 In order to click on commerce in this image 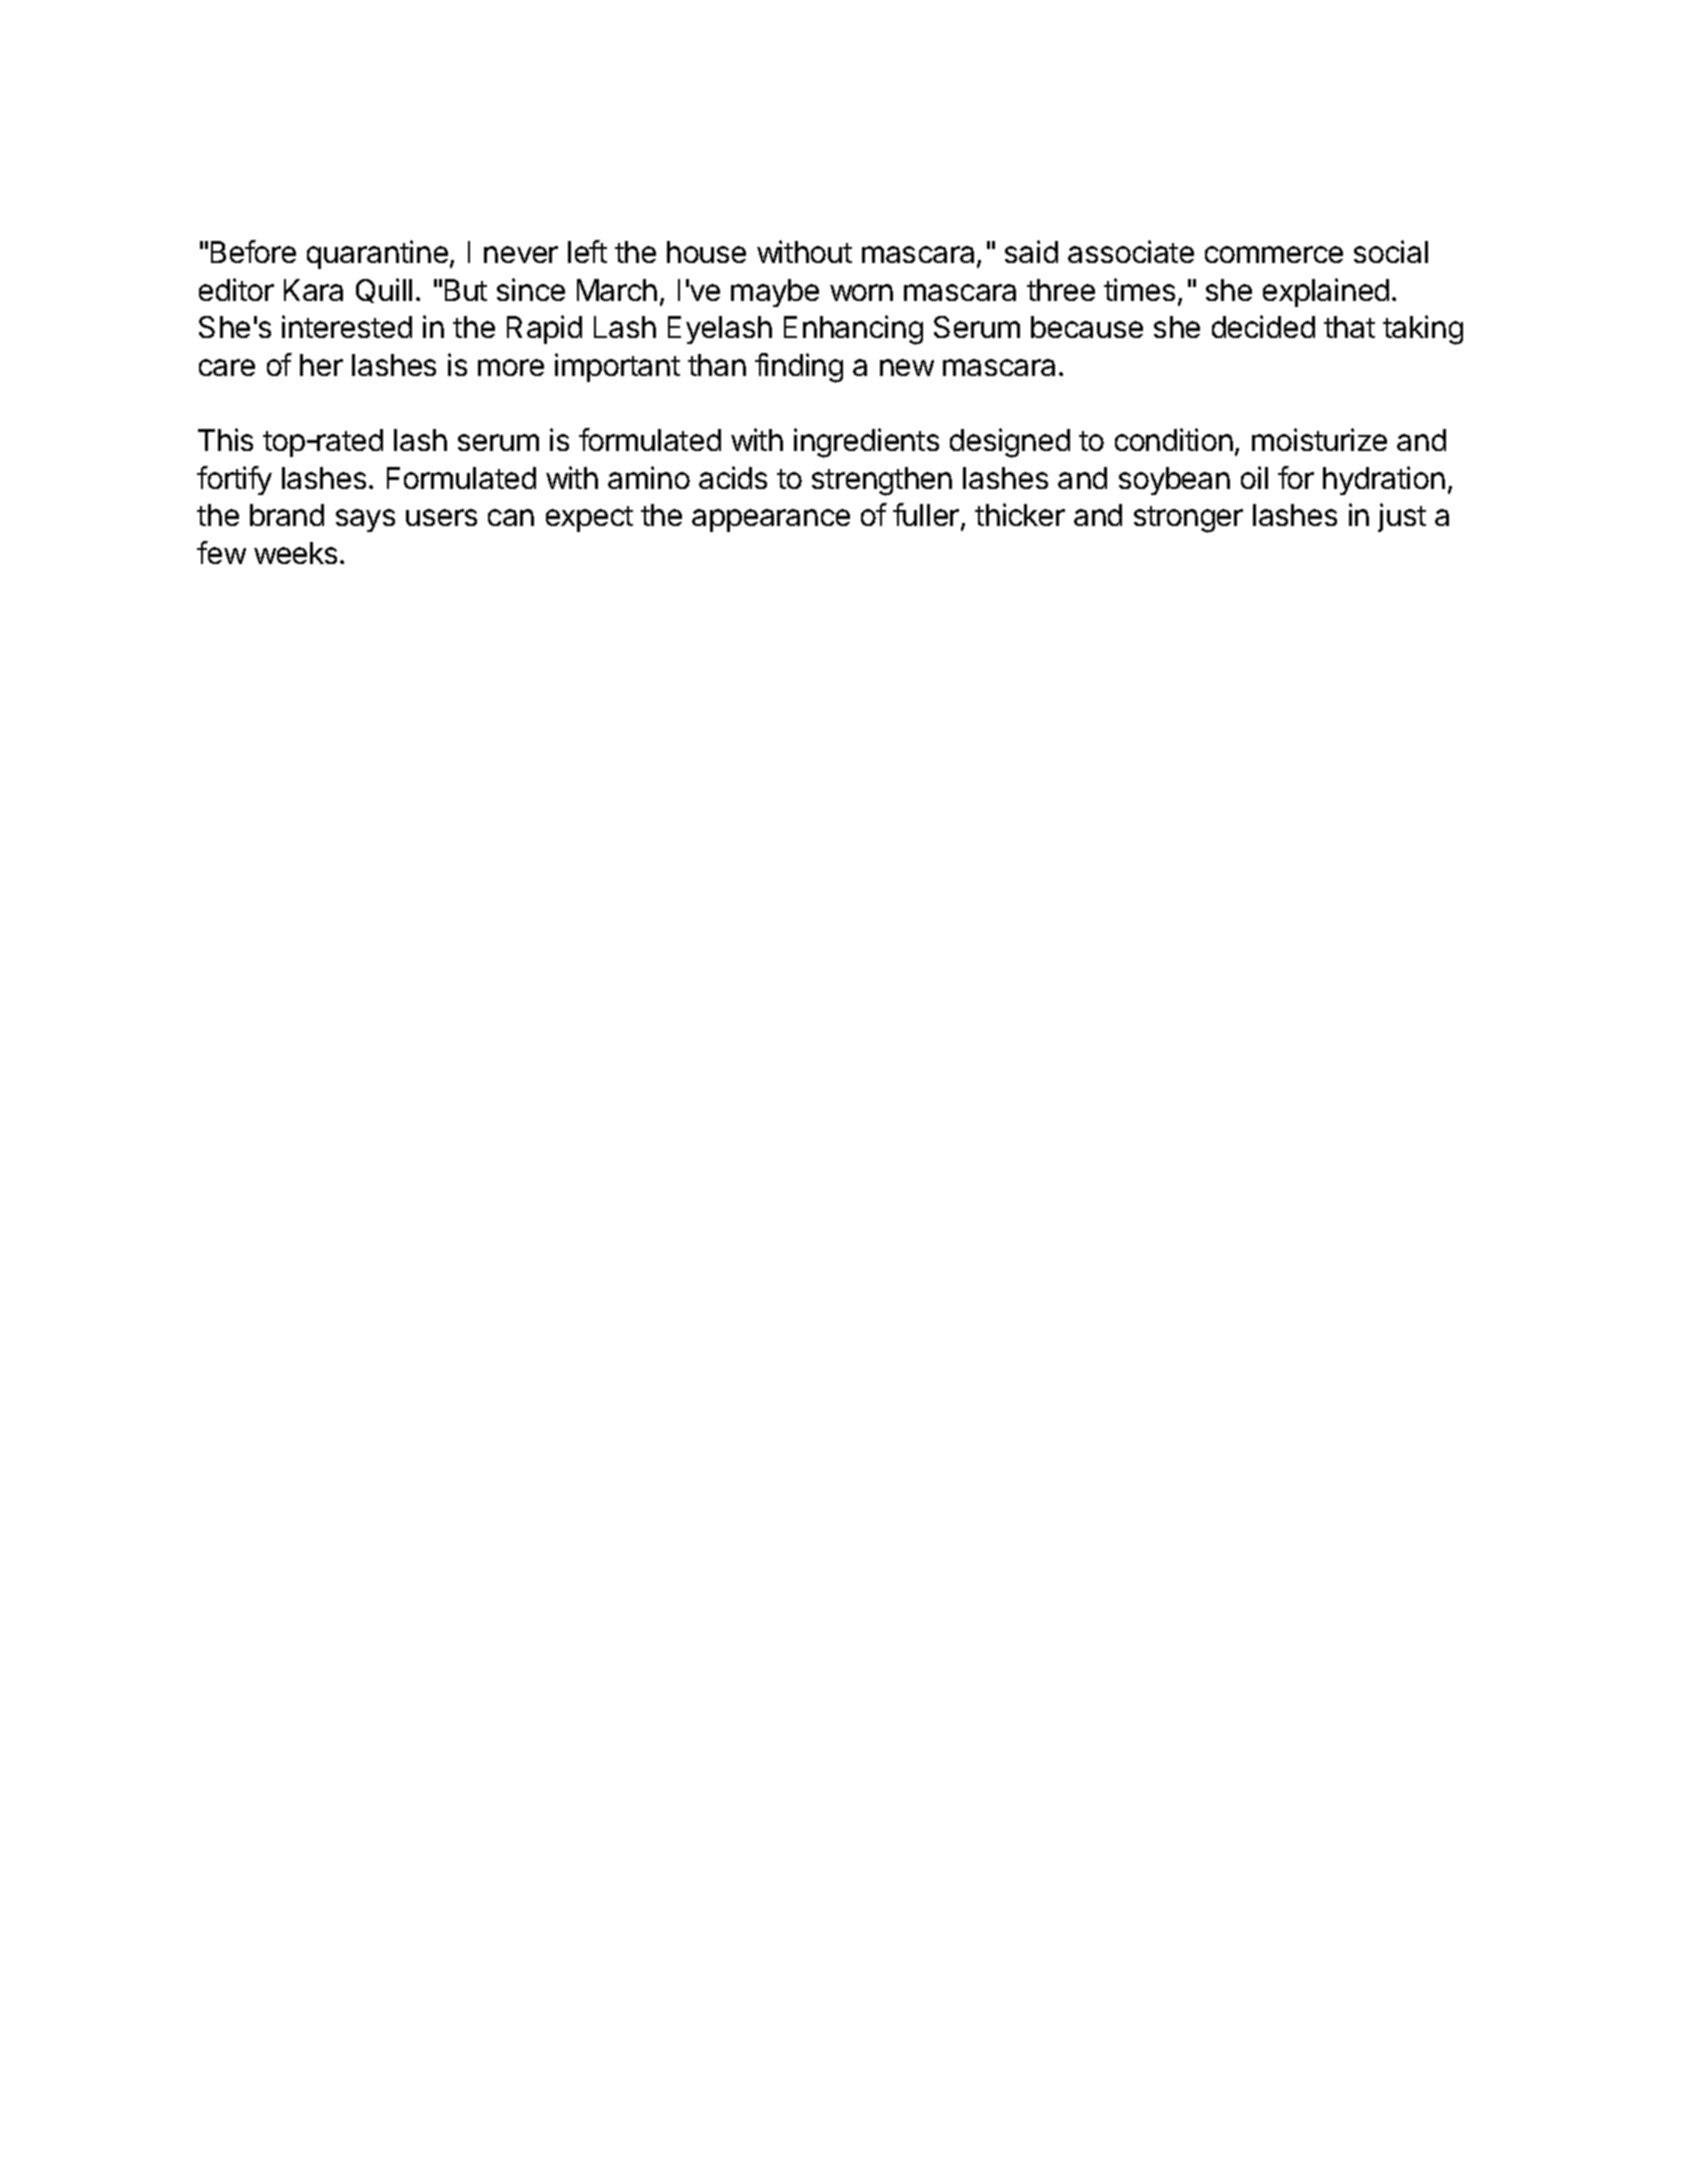, I will do `click(1274, 254)`.
